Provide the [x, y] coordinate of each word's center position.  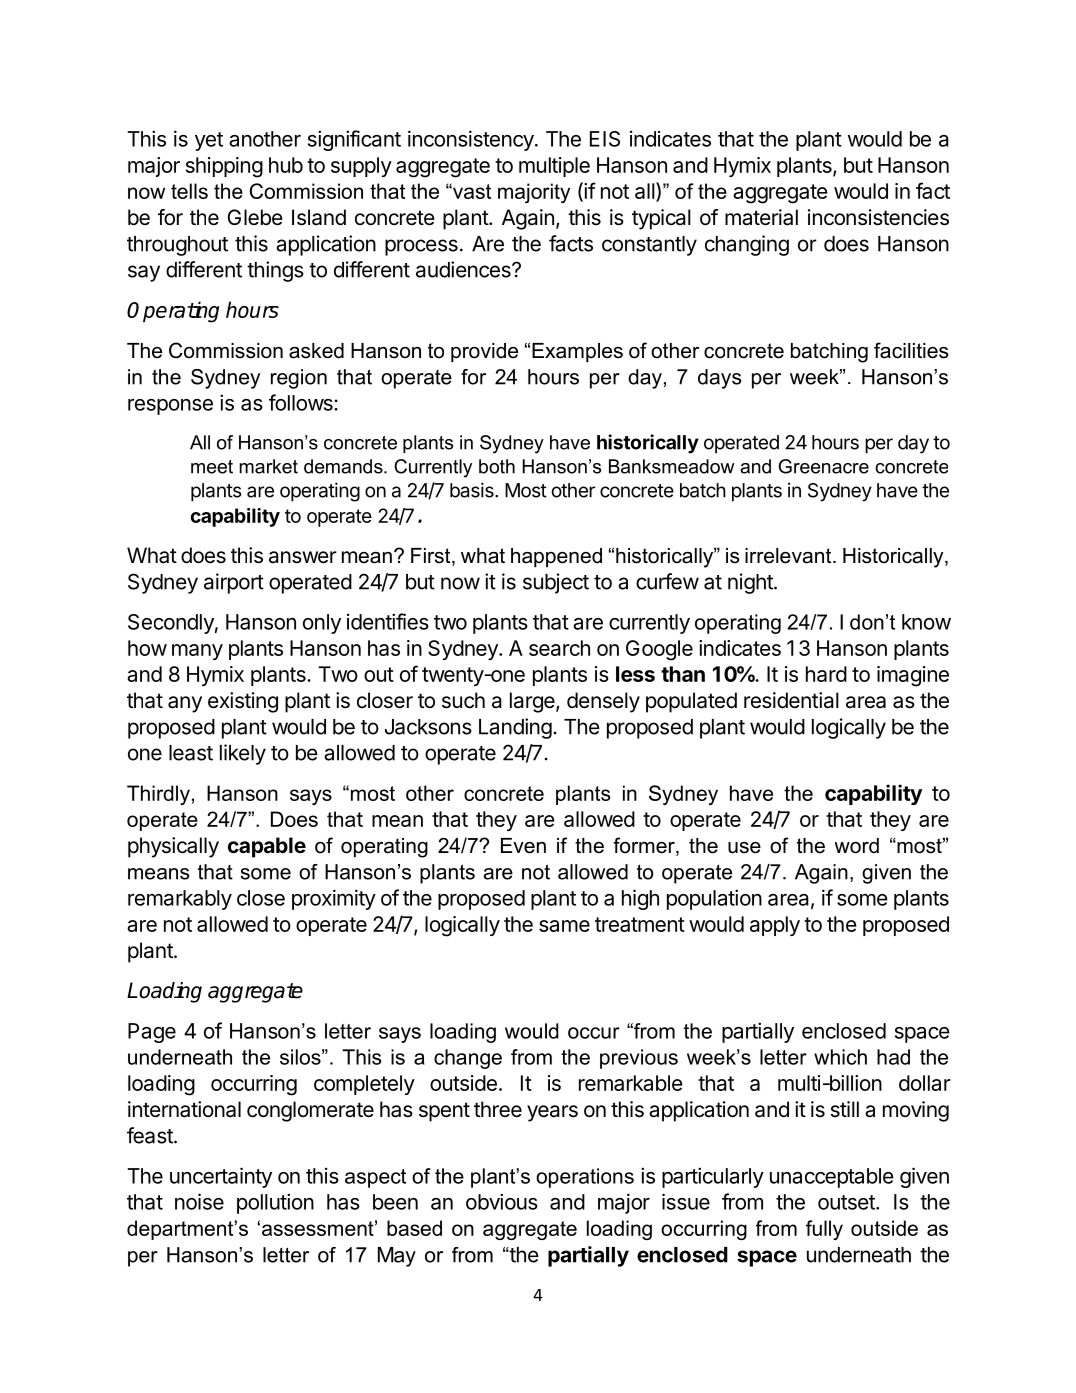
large [533, 702]
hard [826, 674]
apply [775, 926]
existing [243, 702]
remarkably [180, 900]
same [564, 926]
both [497, 466]
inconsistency [472, 140]
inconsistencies [878, 217]
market [268, 466]
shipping [224, 167]
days [719, 379]
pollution [275, 1203]
